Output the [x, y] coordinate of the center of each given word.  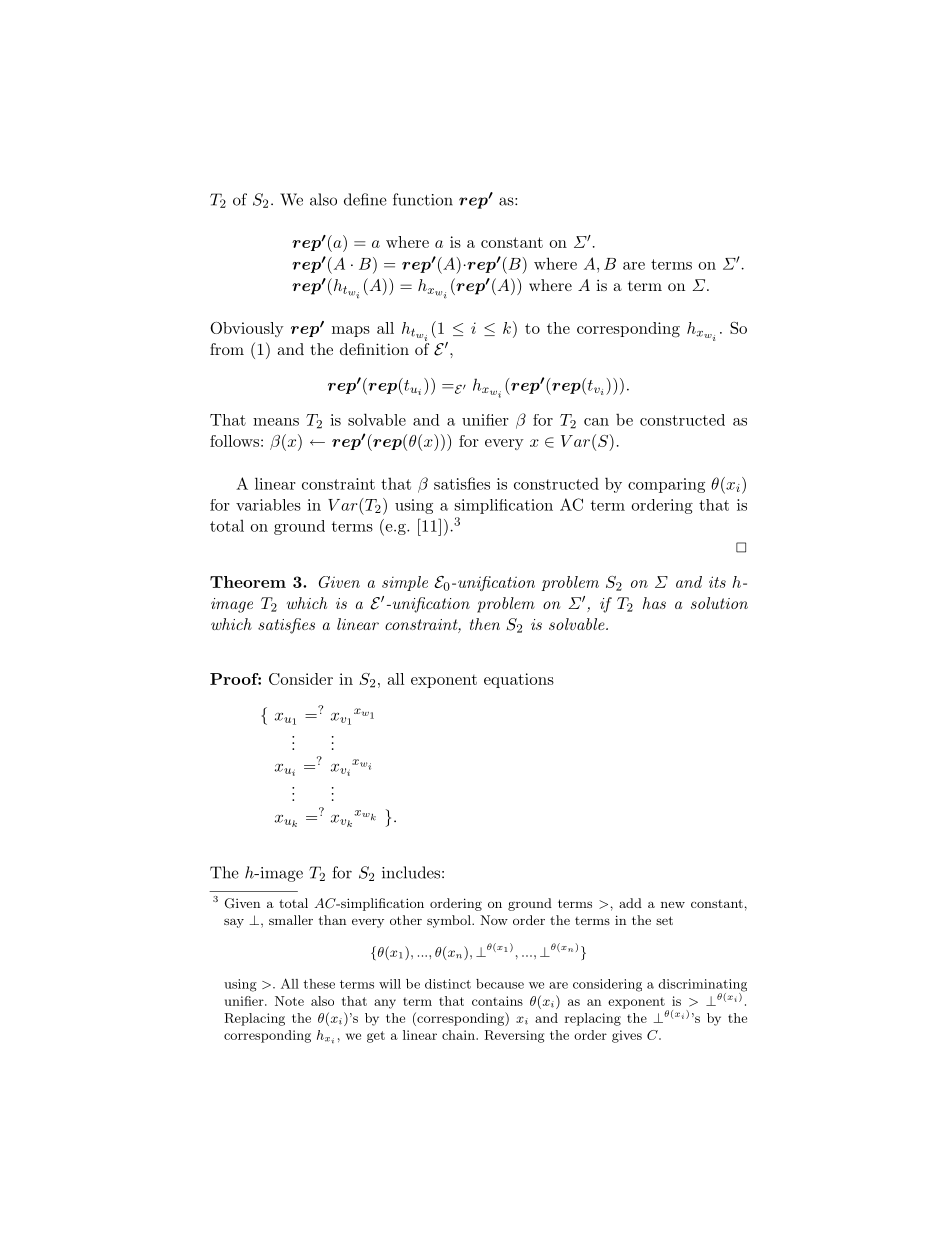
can [596, 422]
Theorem [248, 582]
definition [374, 349]
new [673, 905]
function [423, 199]
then [485, 624]
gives [627, 1036]
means [276, 422]
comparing [666, 485]
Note [289, 1001]
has [654, 603]
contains [497, 1001]
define [365, 199]
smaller [291, 920]
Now [494, 920]
